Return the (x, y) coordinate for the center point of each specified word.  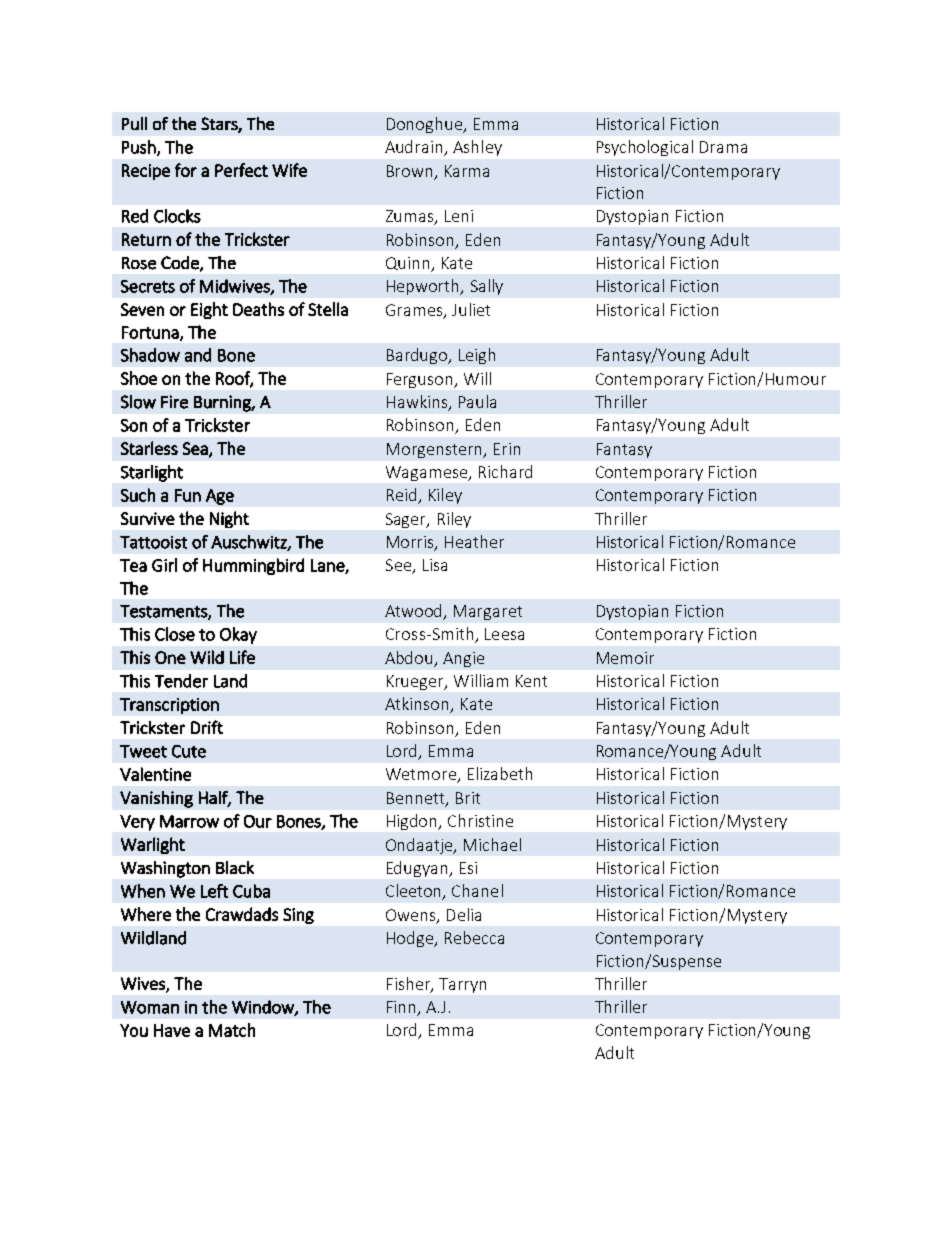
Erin (507, 449)
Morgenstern (436, 450)
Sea (196, 449)
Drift (207, 727)
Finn (402, 1008)
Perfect (241, 170)
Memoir (625, 658)
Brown (409, 171)
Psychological (645, 148)
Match (232, 1030)
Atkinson (418, 705)
